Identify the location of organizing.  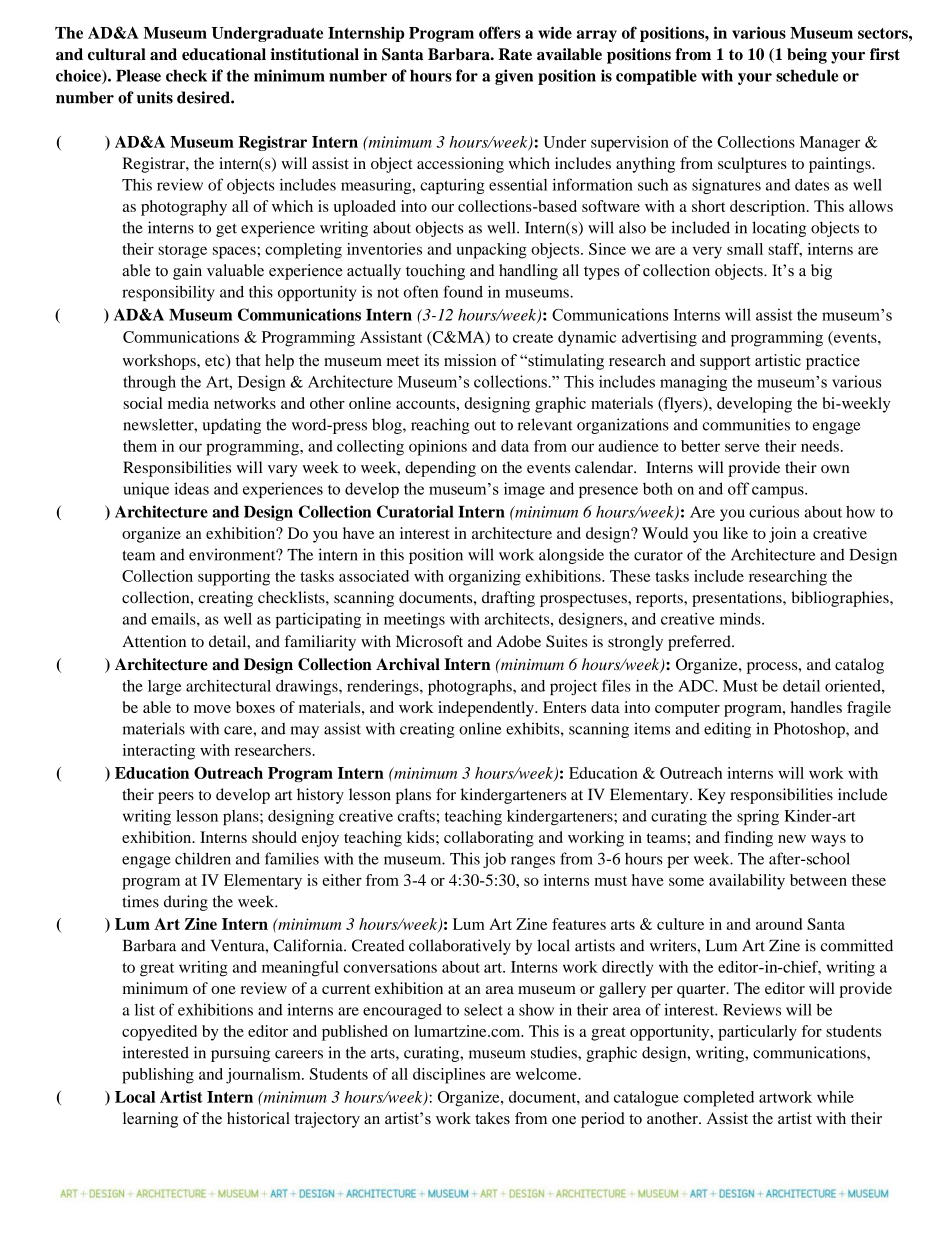
(485, 578).
